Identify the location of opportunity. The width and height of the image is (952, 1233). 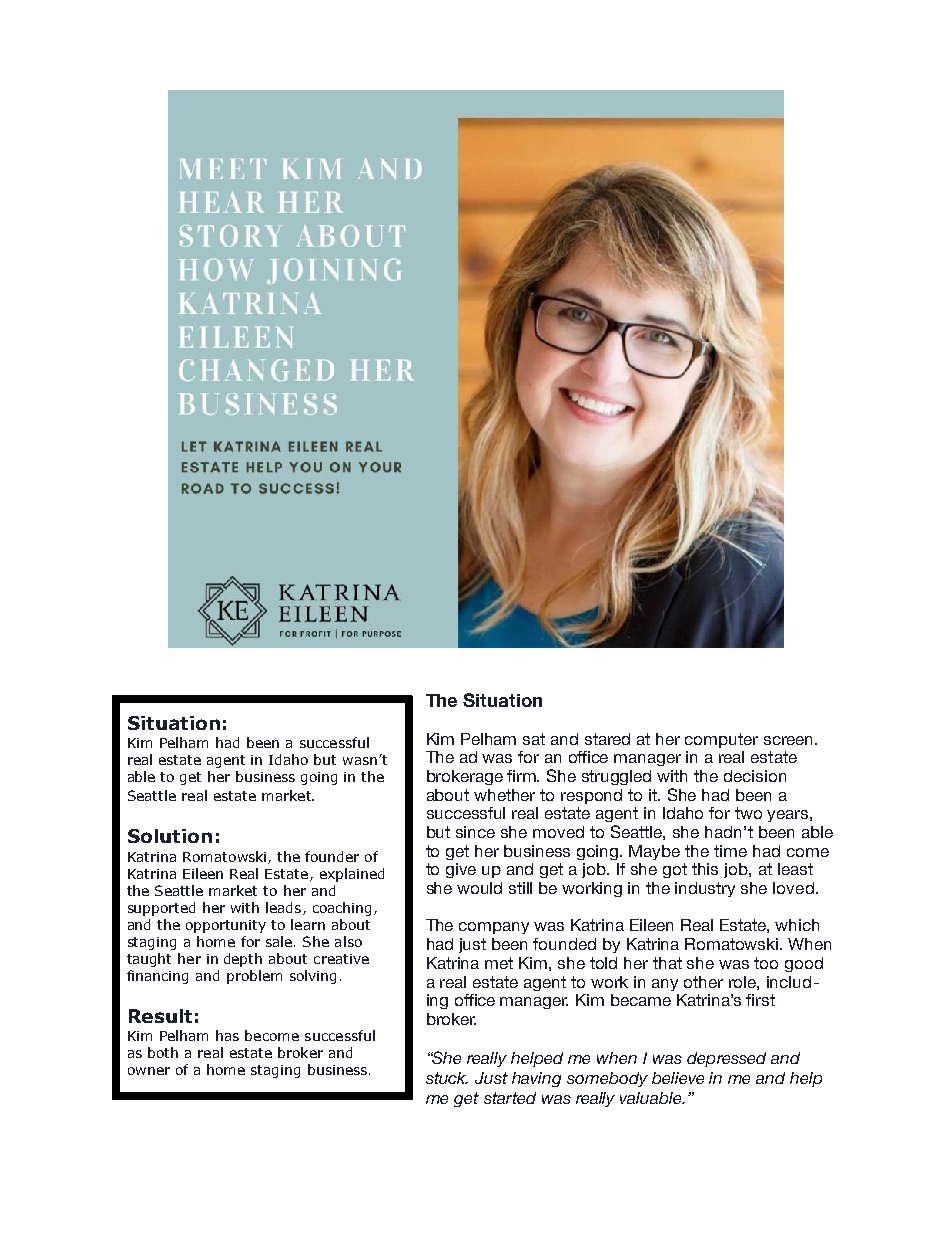
(226, 926).
